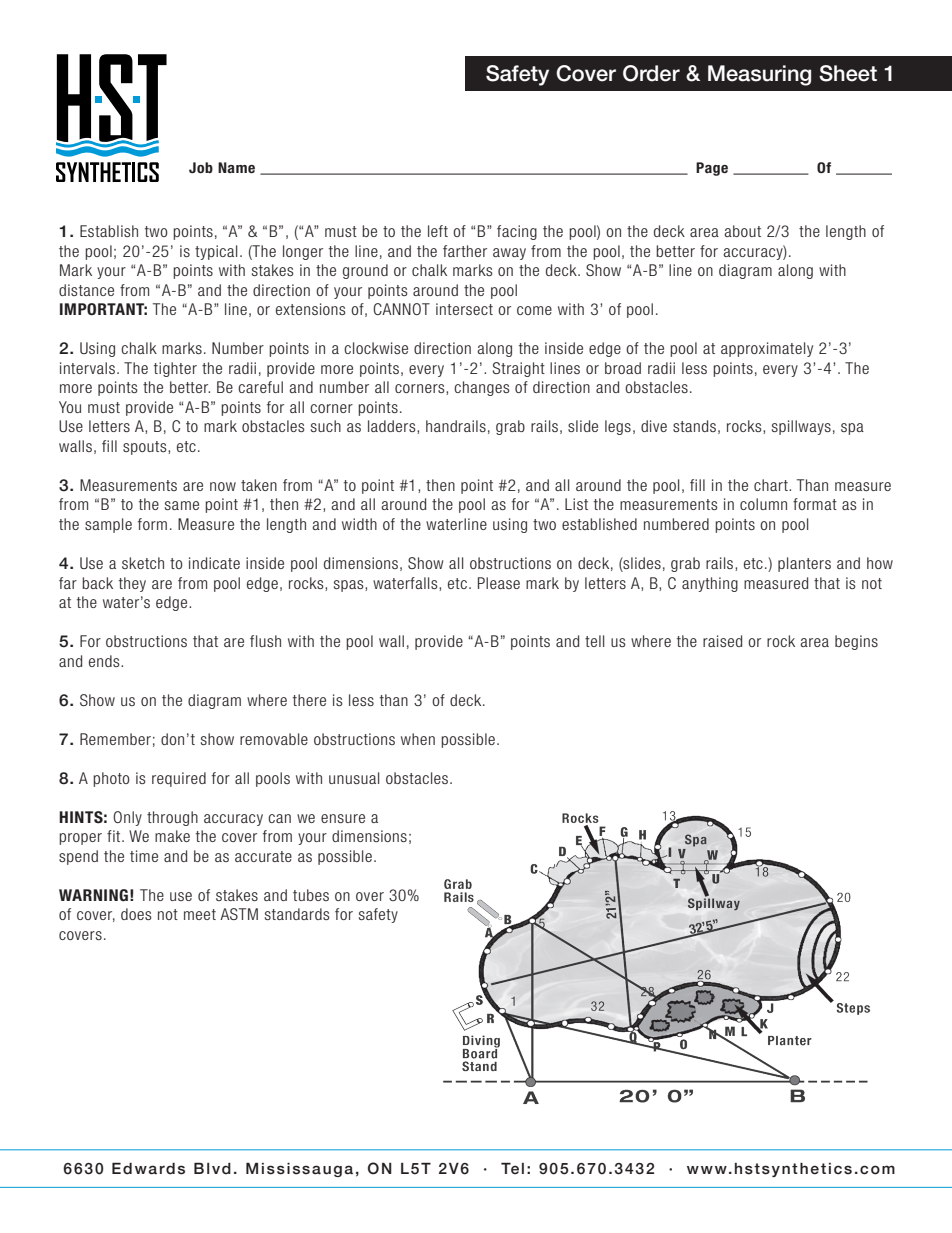 Image resolution: width=952 pixels, height=1233 pixels. I want to click on Order, so click(651, 73).
